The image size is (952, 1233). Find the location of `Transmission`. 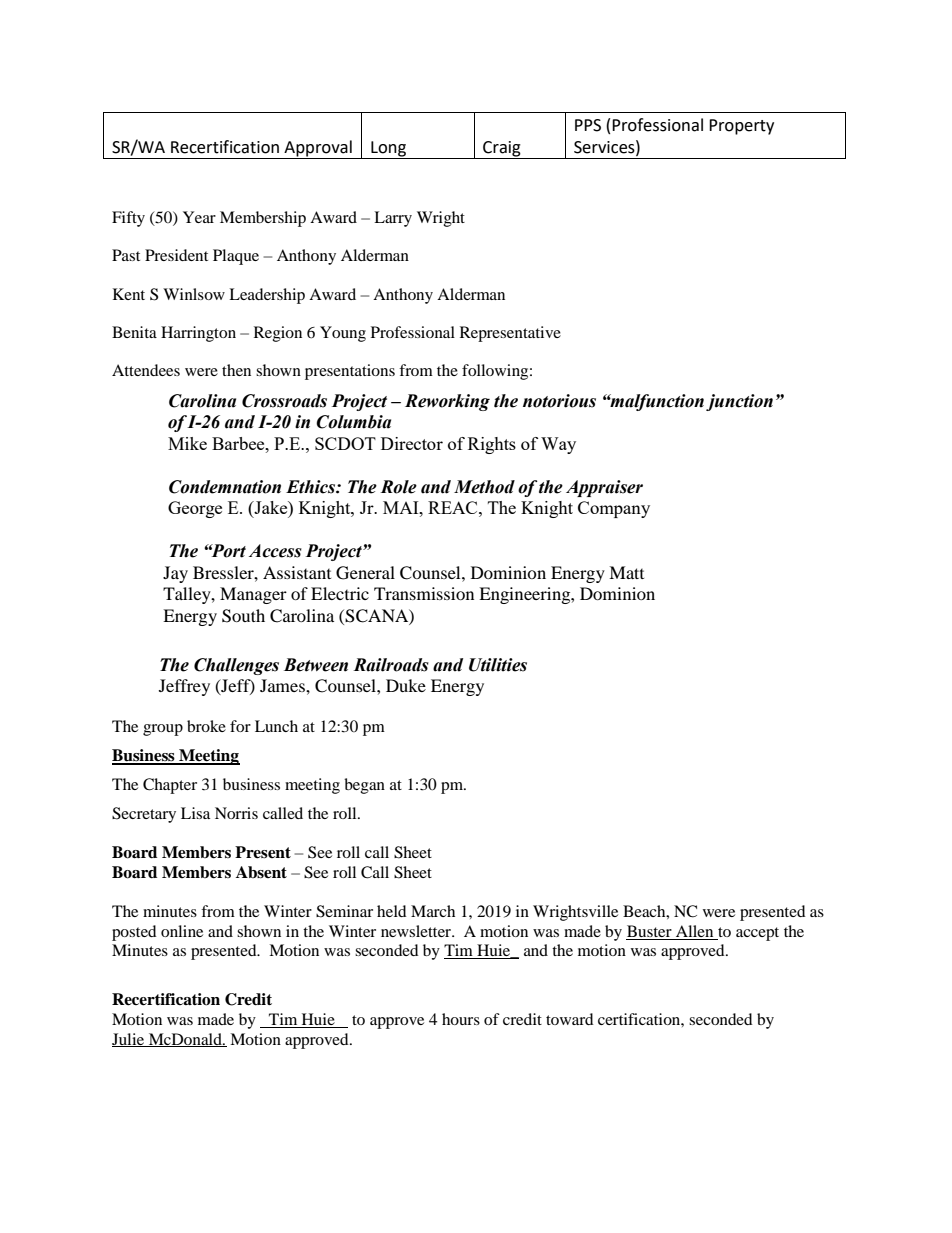

Transmission is located at coordinates (424, 593).
